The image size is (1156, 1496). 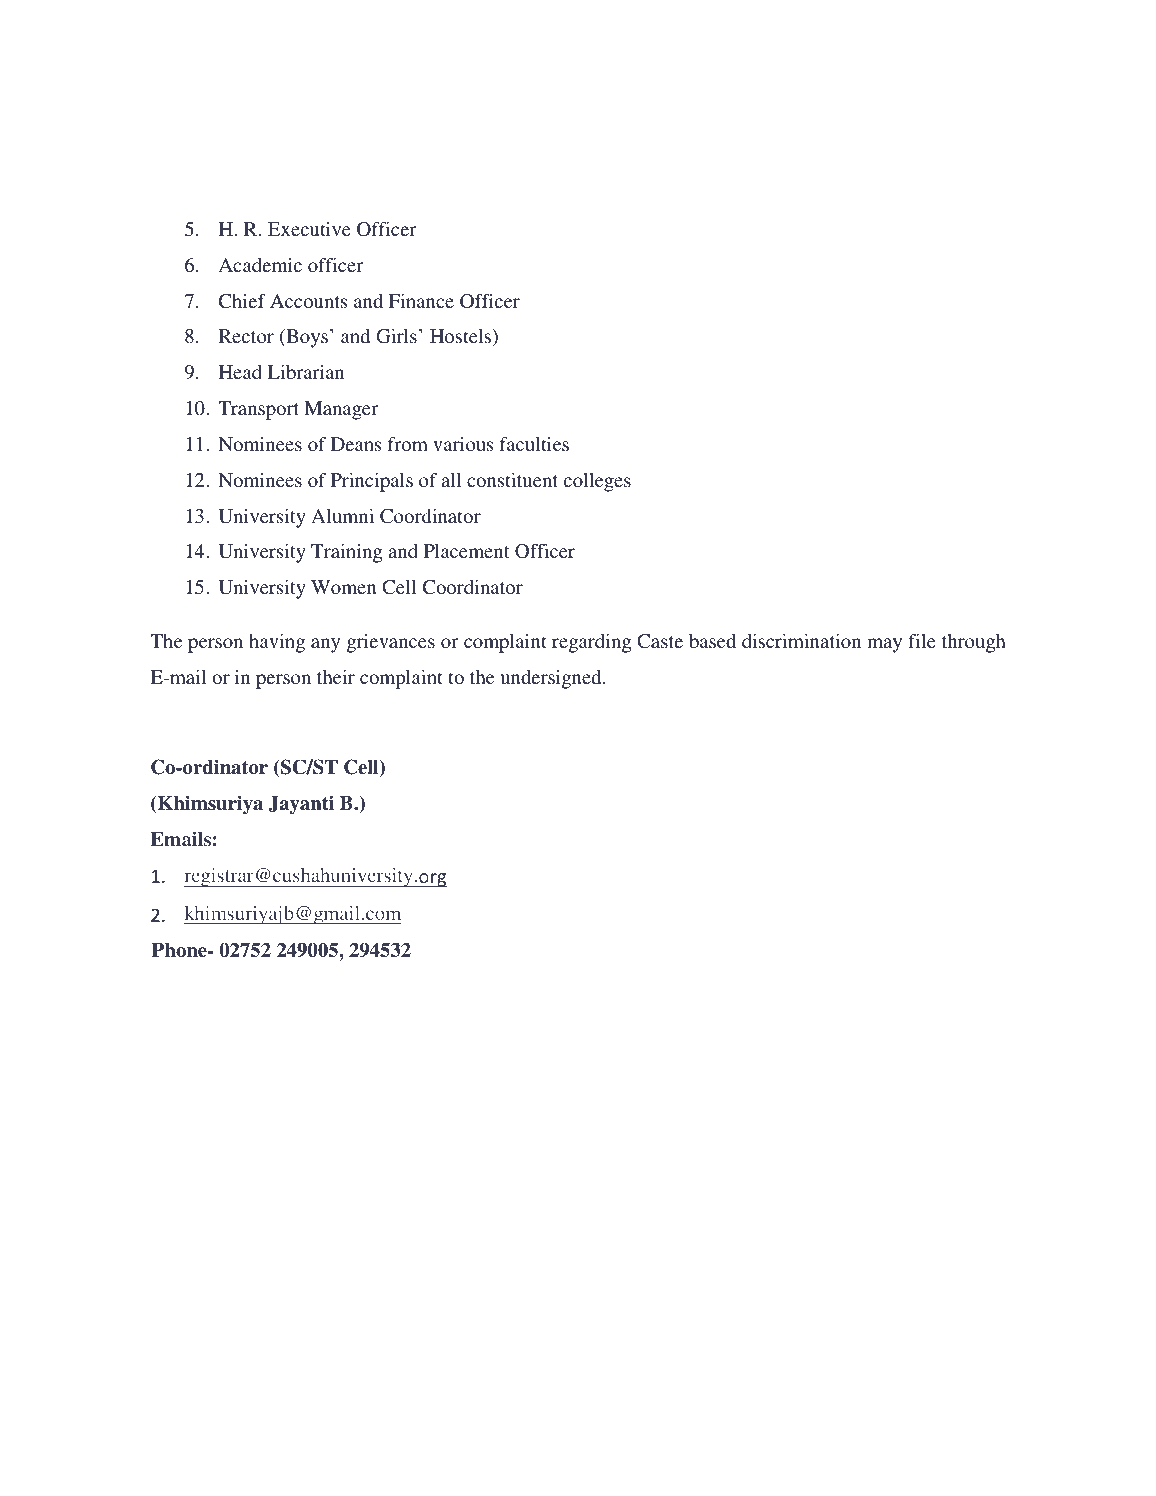 What do you see at coordinates (306, 338) in the page?
I see `Boys` at bounding box center [306, 338].
